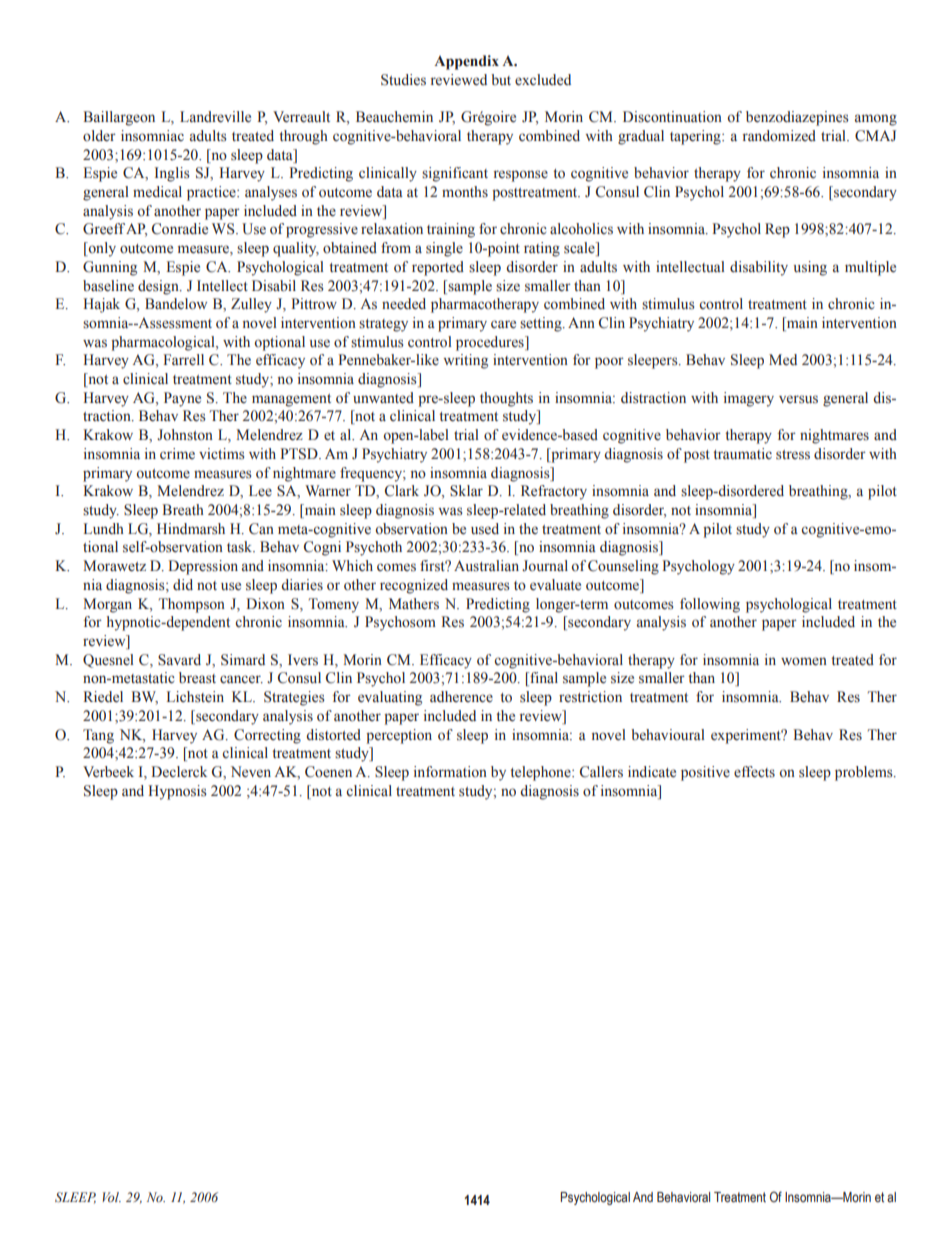  What do you see at coordinates (119, 118) in the image?
I see `Baillargeon` at bounding box center [119, 118].
